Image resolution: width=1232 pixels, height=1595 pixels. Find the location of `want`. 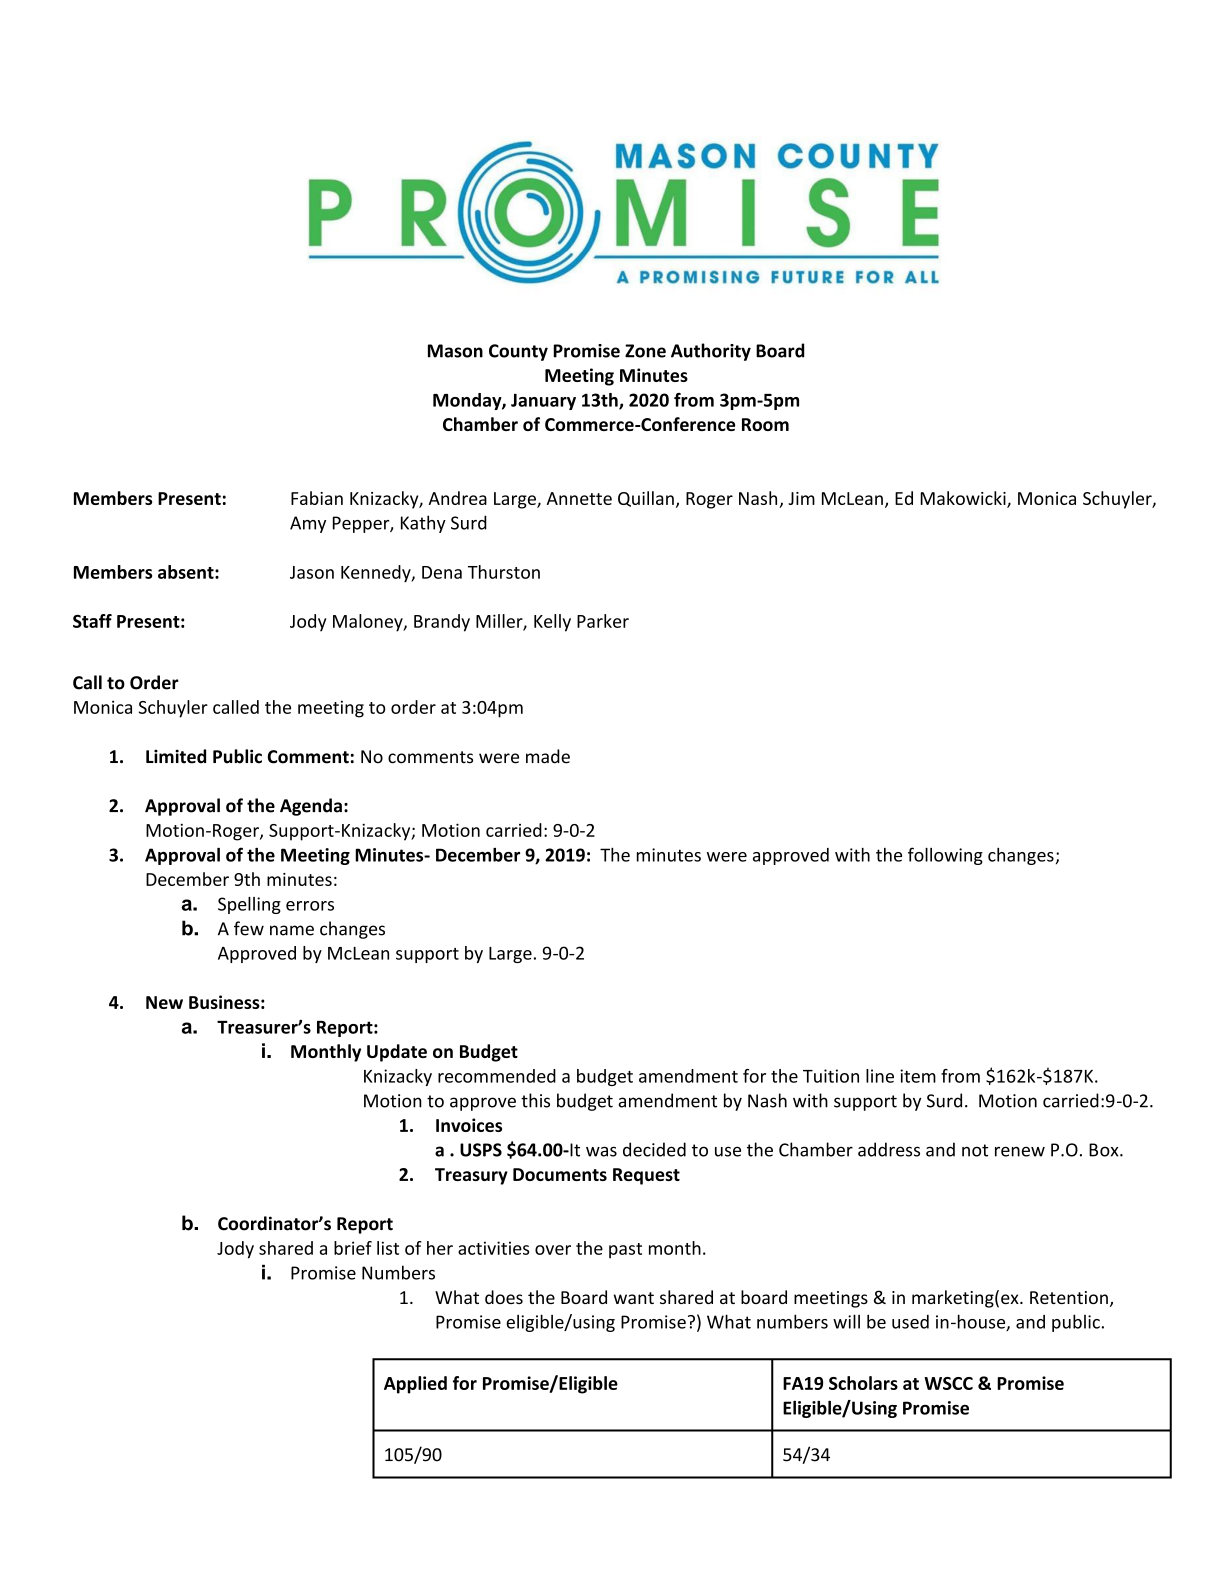

want is located at coordinates (634, 1298).
